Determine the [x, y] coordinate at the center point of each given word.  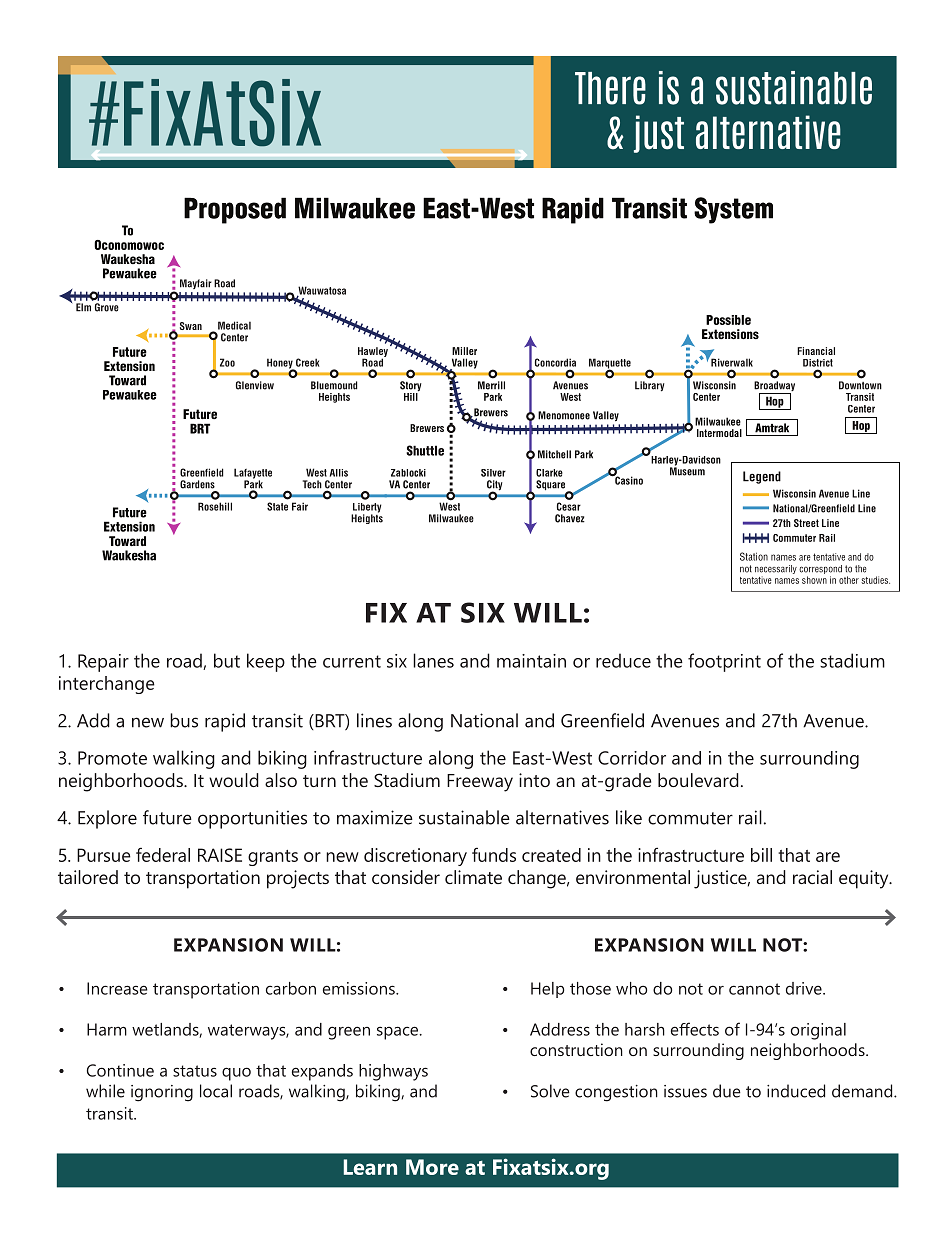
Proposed [235, 210]
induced [796, 1091]
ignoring [162, 1093]
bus [184, 720]
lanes [433, 660]
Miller [464, 351]
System [733, 210]
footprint [724, 662]
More [432, 1167]
